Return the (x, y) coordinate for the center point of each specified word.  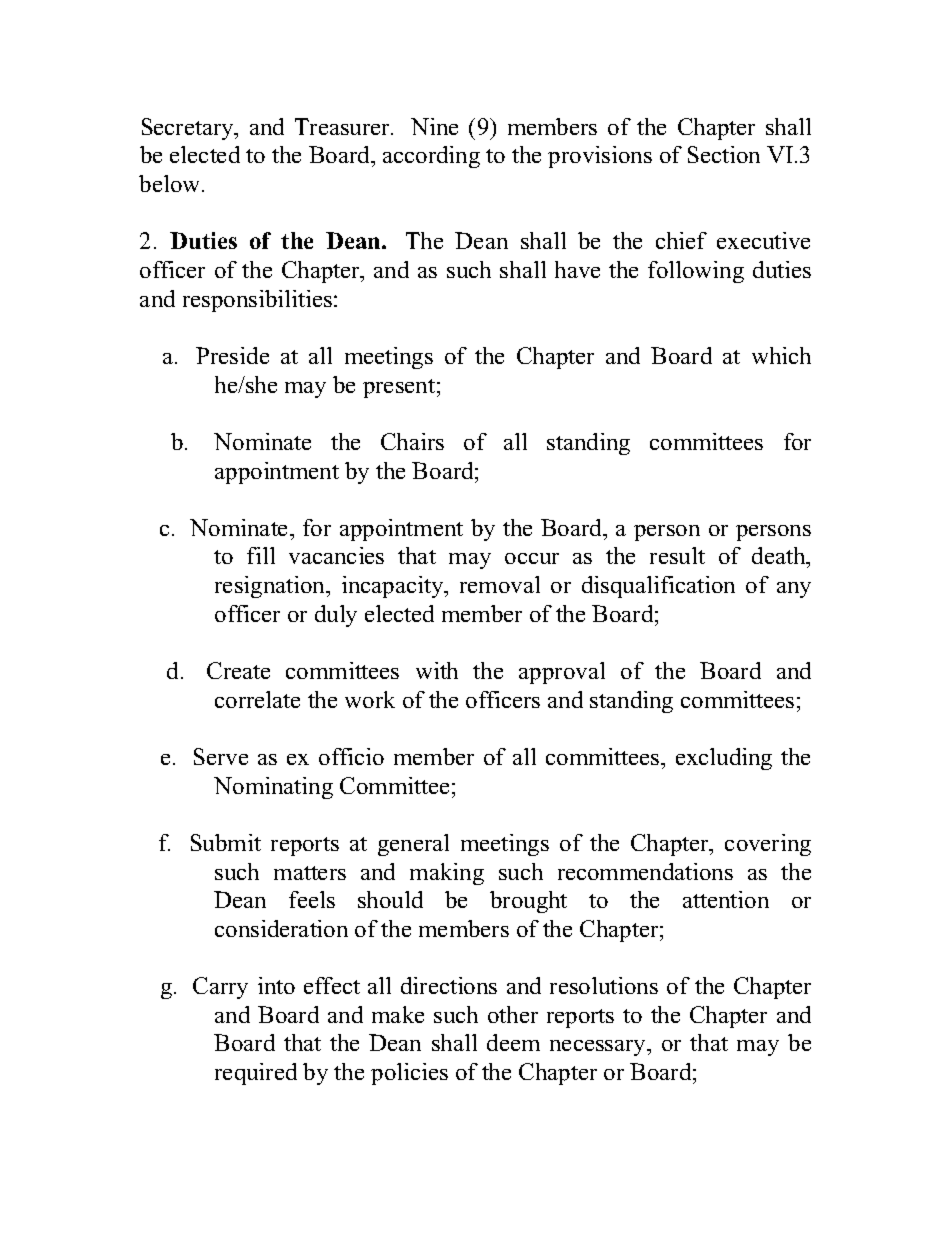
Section (724, 154)
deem (513, 1042)
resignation (271, 587)
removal (500, 584)
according (431, 157)
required (256, 1074)
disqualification (658, 587)
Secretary (189, 129)
